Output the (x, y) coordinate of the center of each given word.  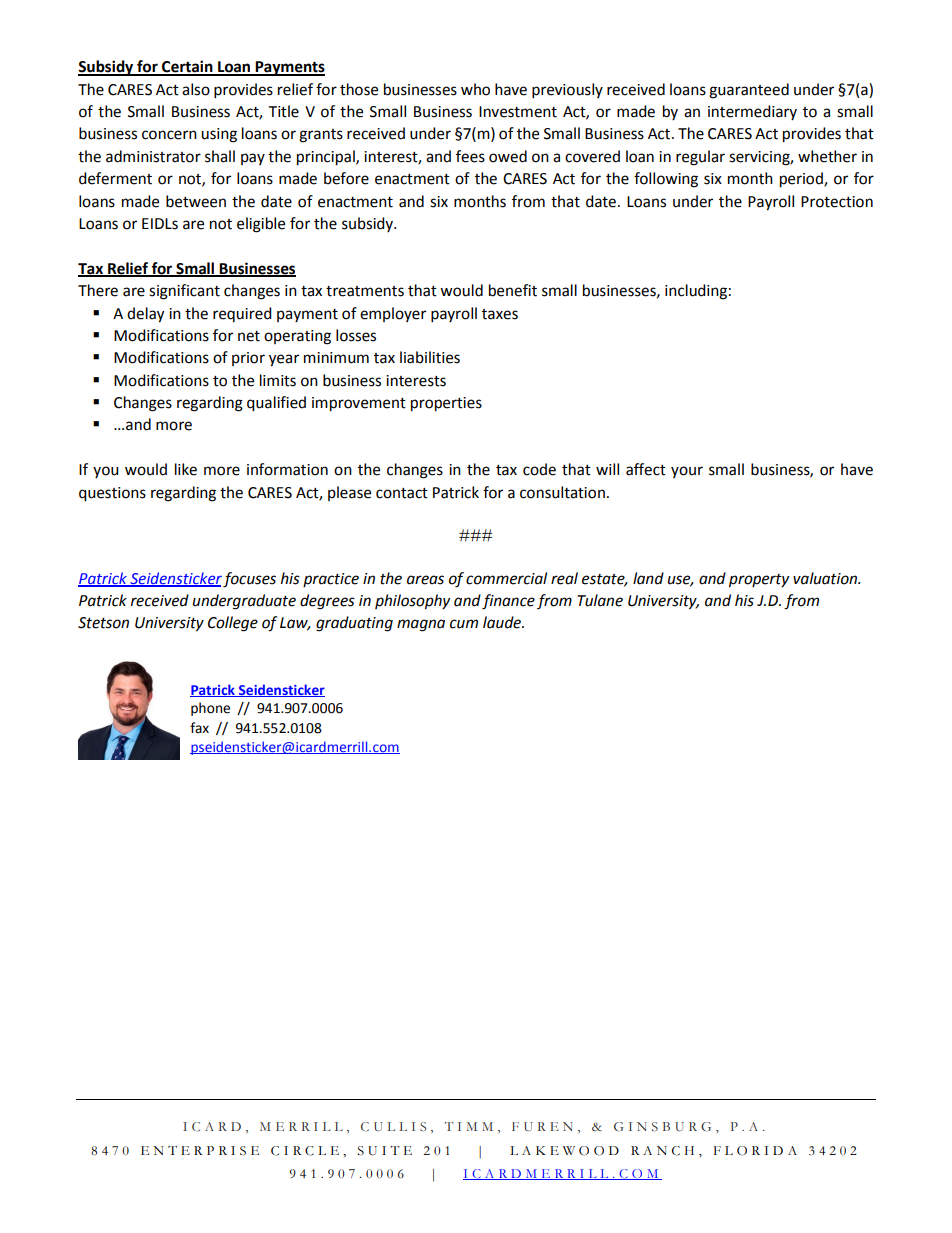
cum (464, 624)
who (475, 89)
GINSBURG (662, 1127)
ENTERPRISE (200, 1151)
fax (199, 728)
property (759, 581)
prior (248, 359)
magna (421, 625)
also (196, 89)
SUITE (385, 1151)
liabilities (430, 357)
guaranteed (749, 91)
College (233, 624)
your (687, 472)
